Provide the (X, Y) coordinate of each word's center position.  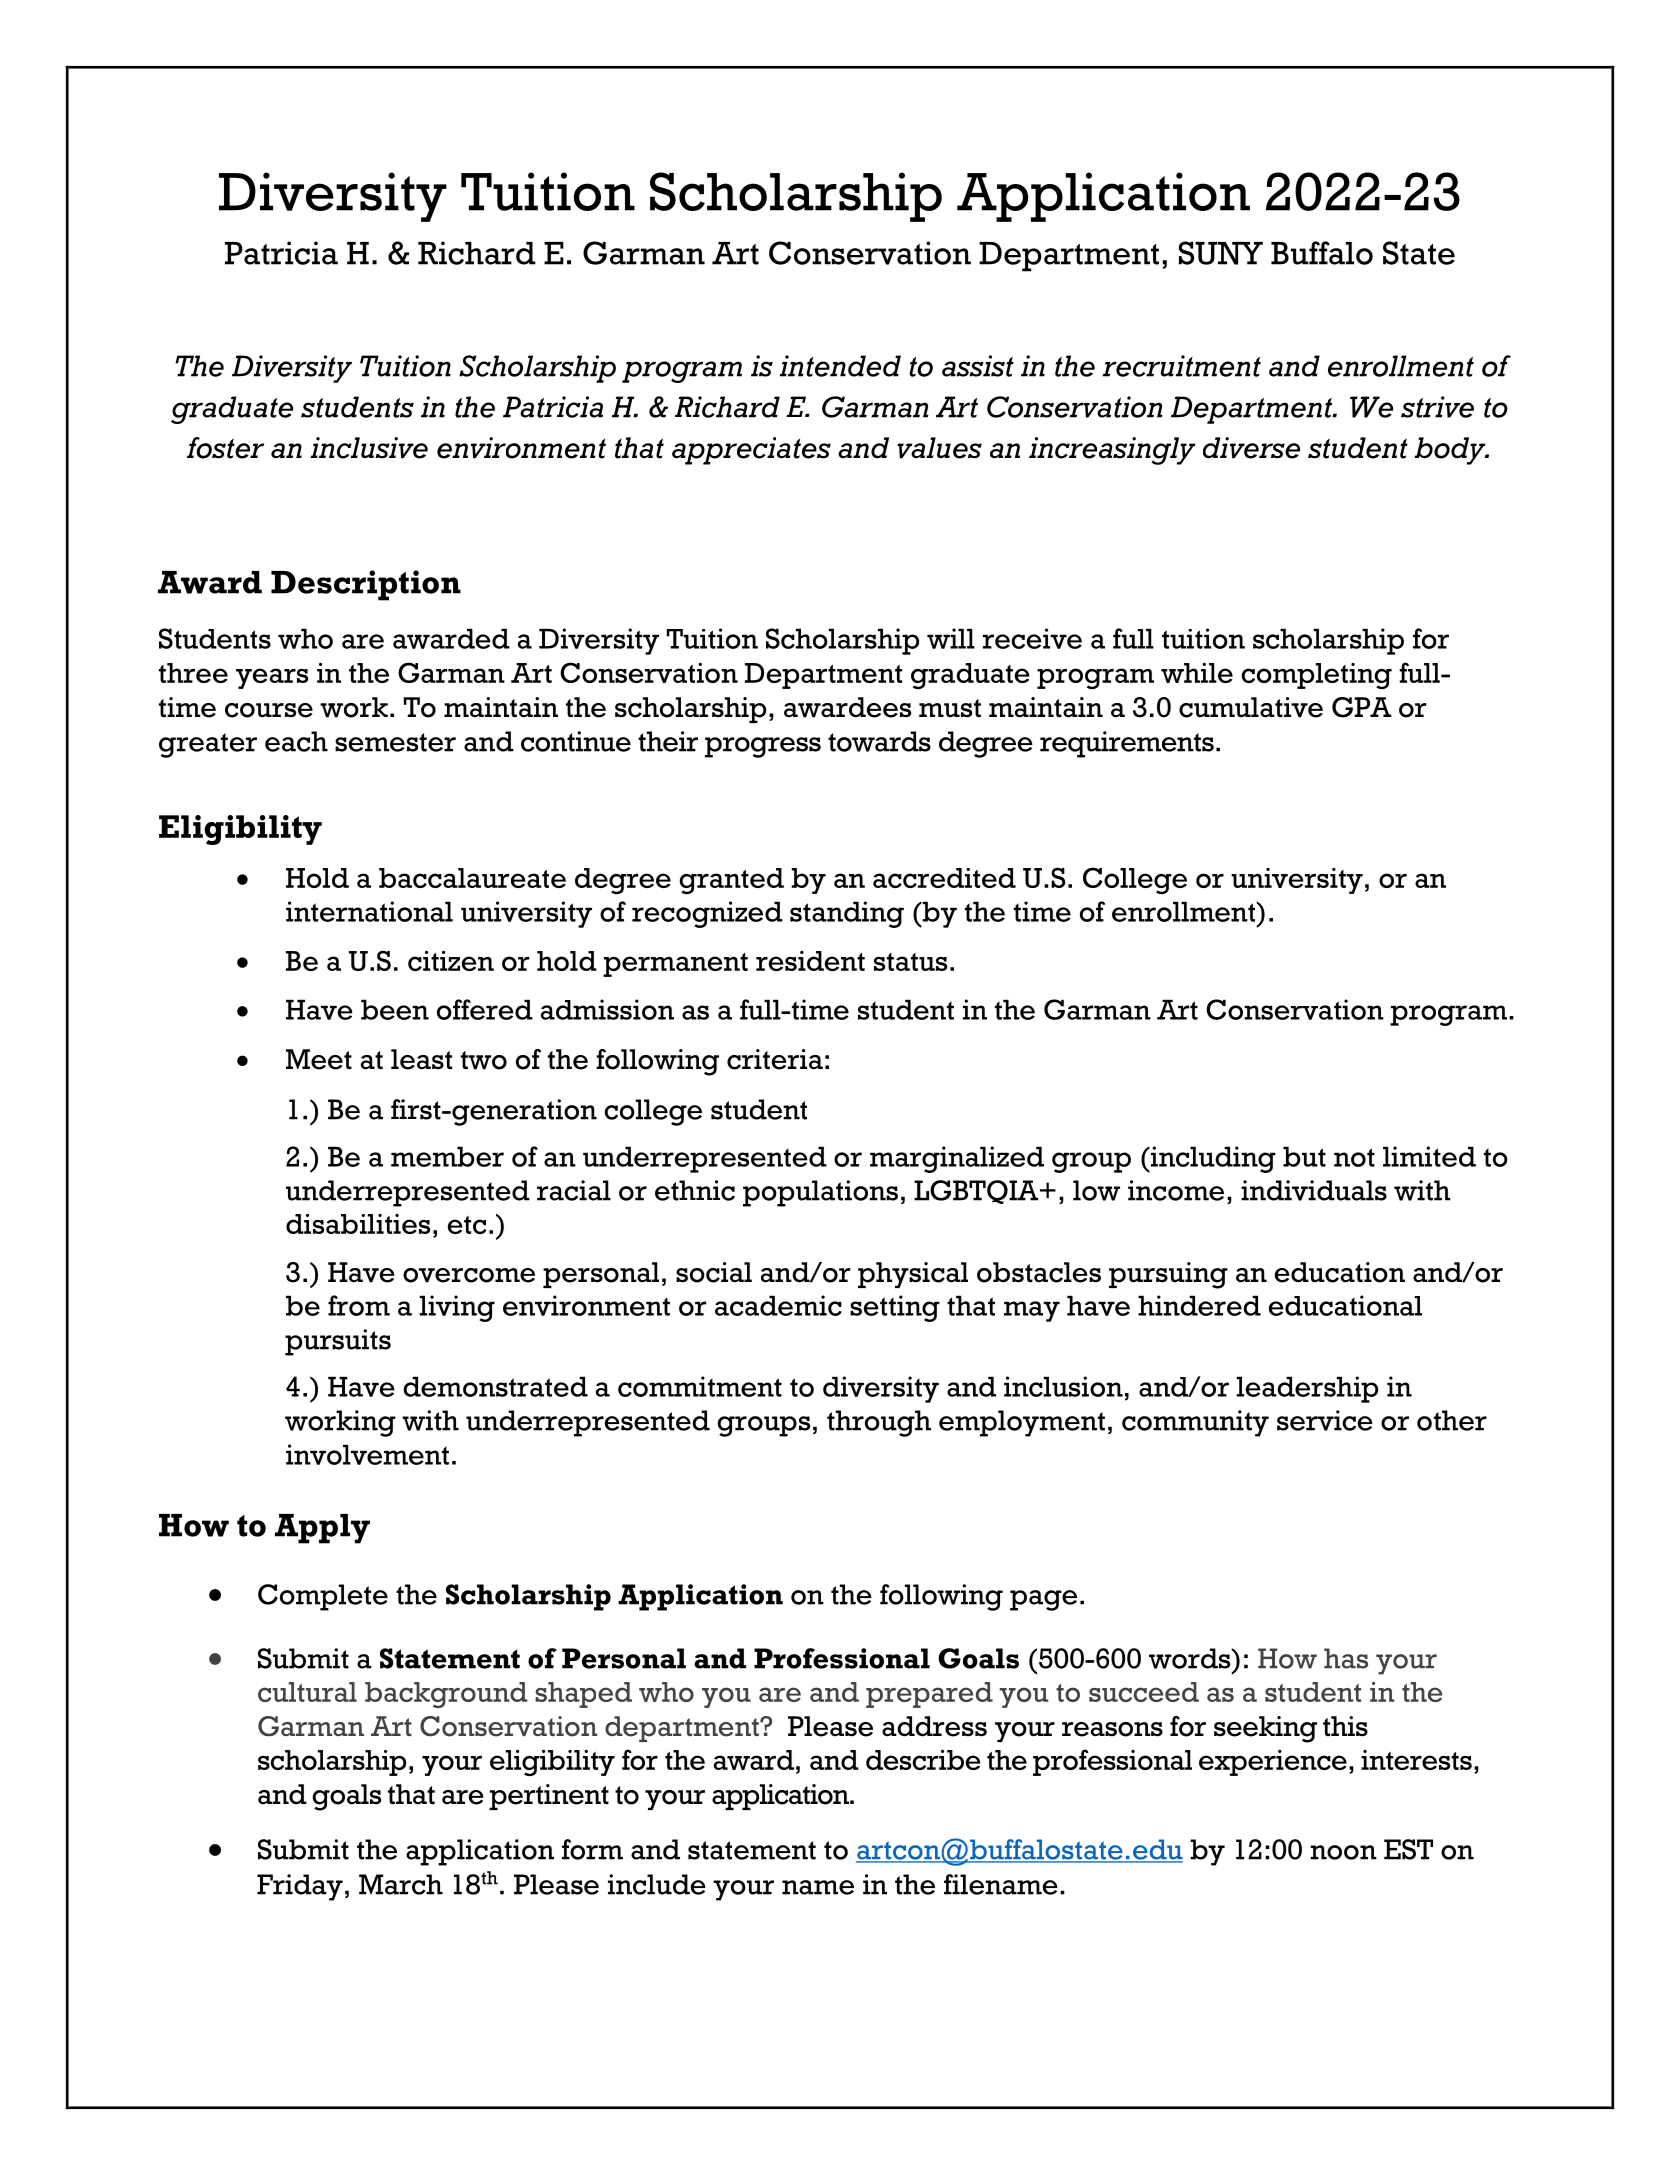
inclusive (369, 448)
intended (840, 366)
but (1304, 1156)
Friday (300, 1887)
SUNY (1221, 253)
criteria (775, 1059)
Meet (319, 1059)
